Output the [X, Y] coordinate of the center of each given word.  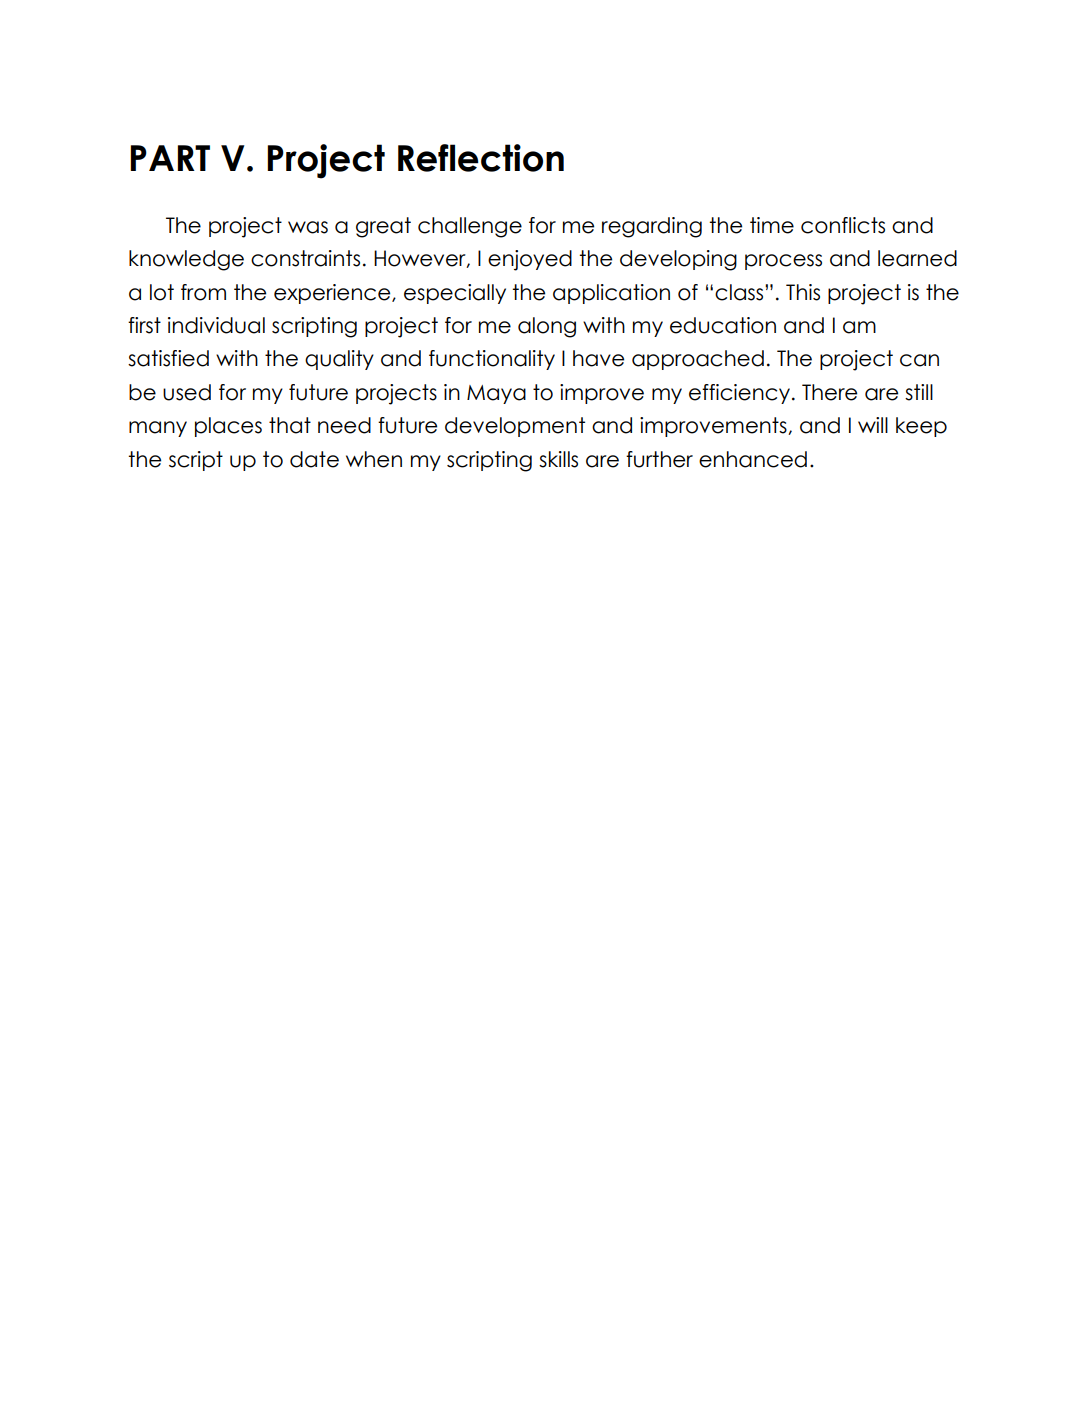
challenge [470, 227]
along [547, 327]
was [308, 227]
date [314, 459]
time [772, 225]
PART [170, 158]
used [187, 392]
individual [216, 325]
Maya [496, 394]
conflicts [843, 225]
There [829, 392]
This [803, 292]
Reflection [481, 158]
